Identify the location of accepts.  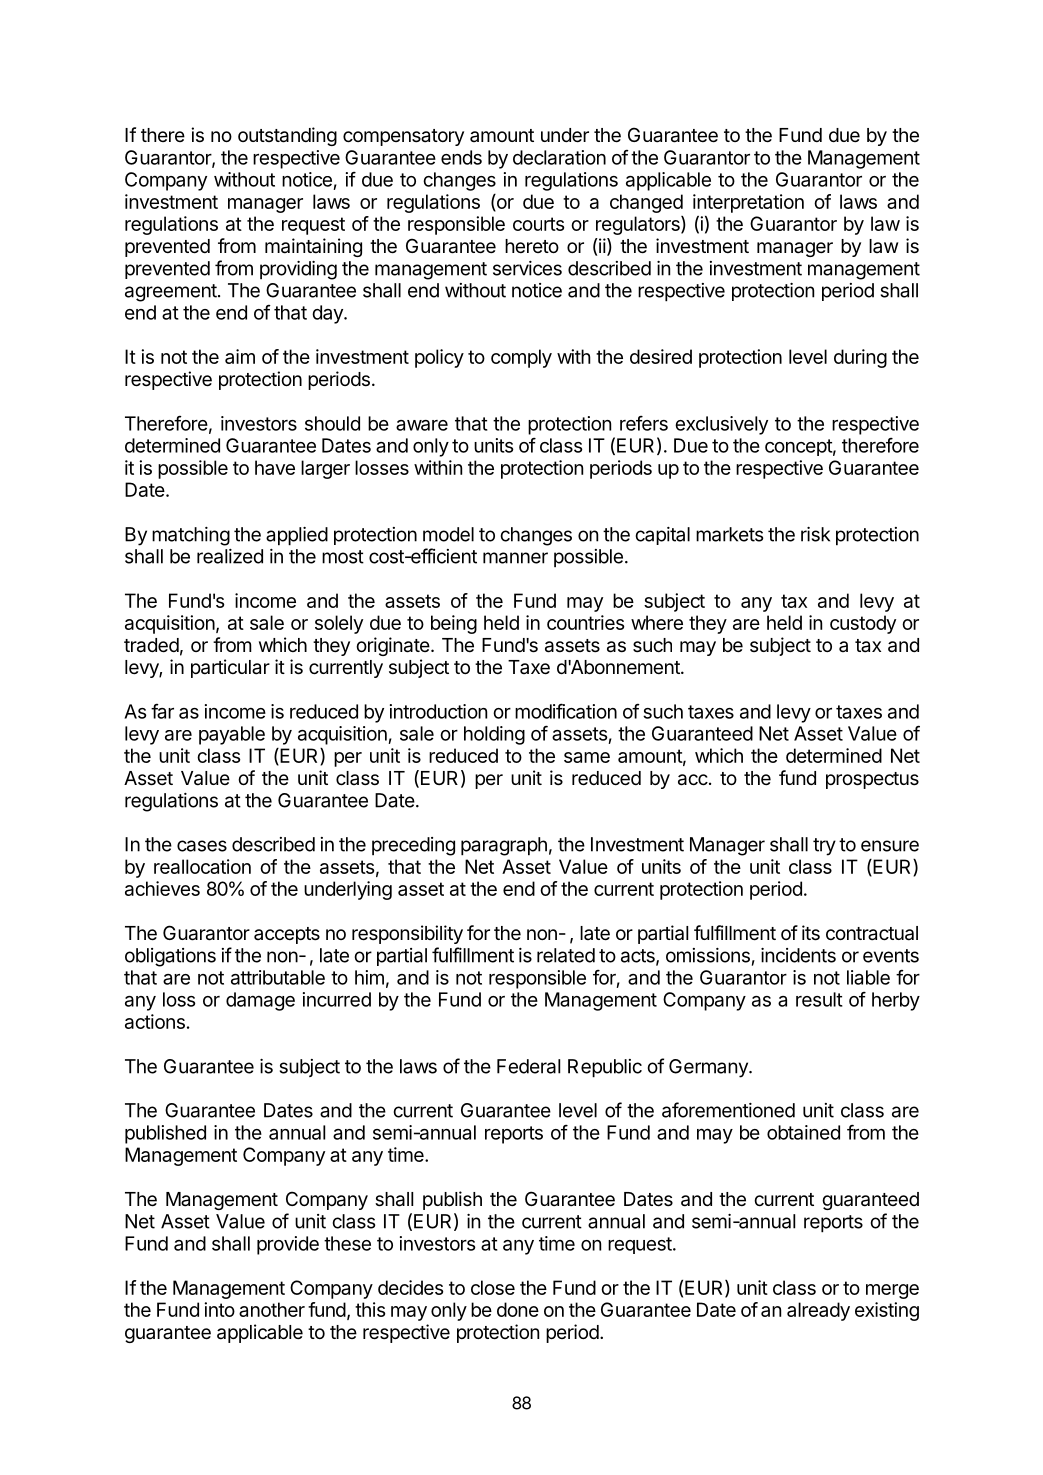
(287, 935).
